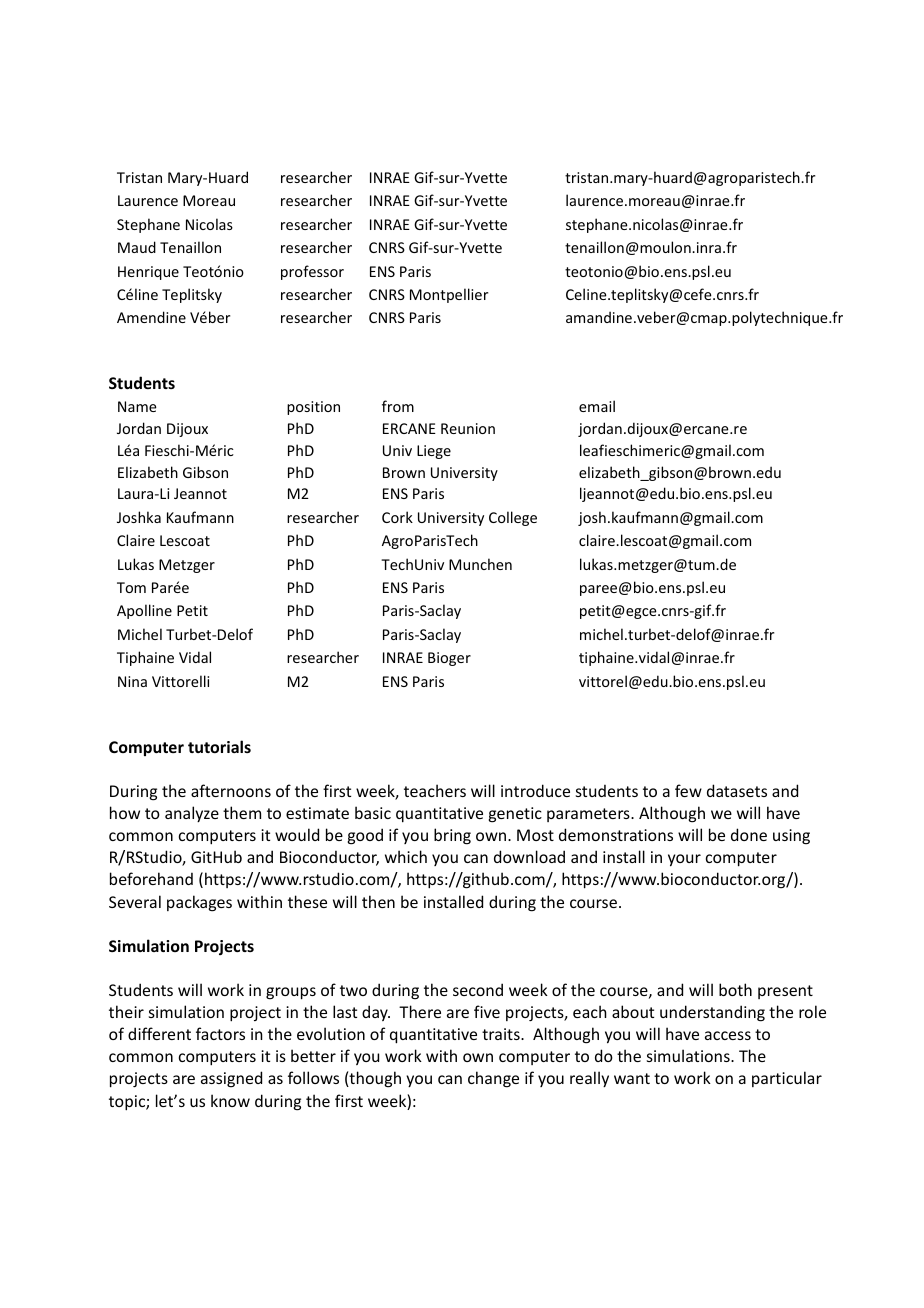  I want to click on College, so click(513, 518).
